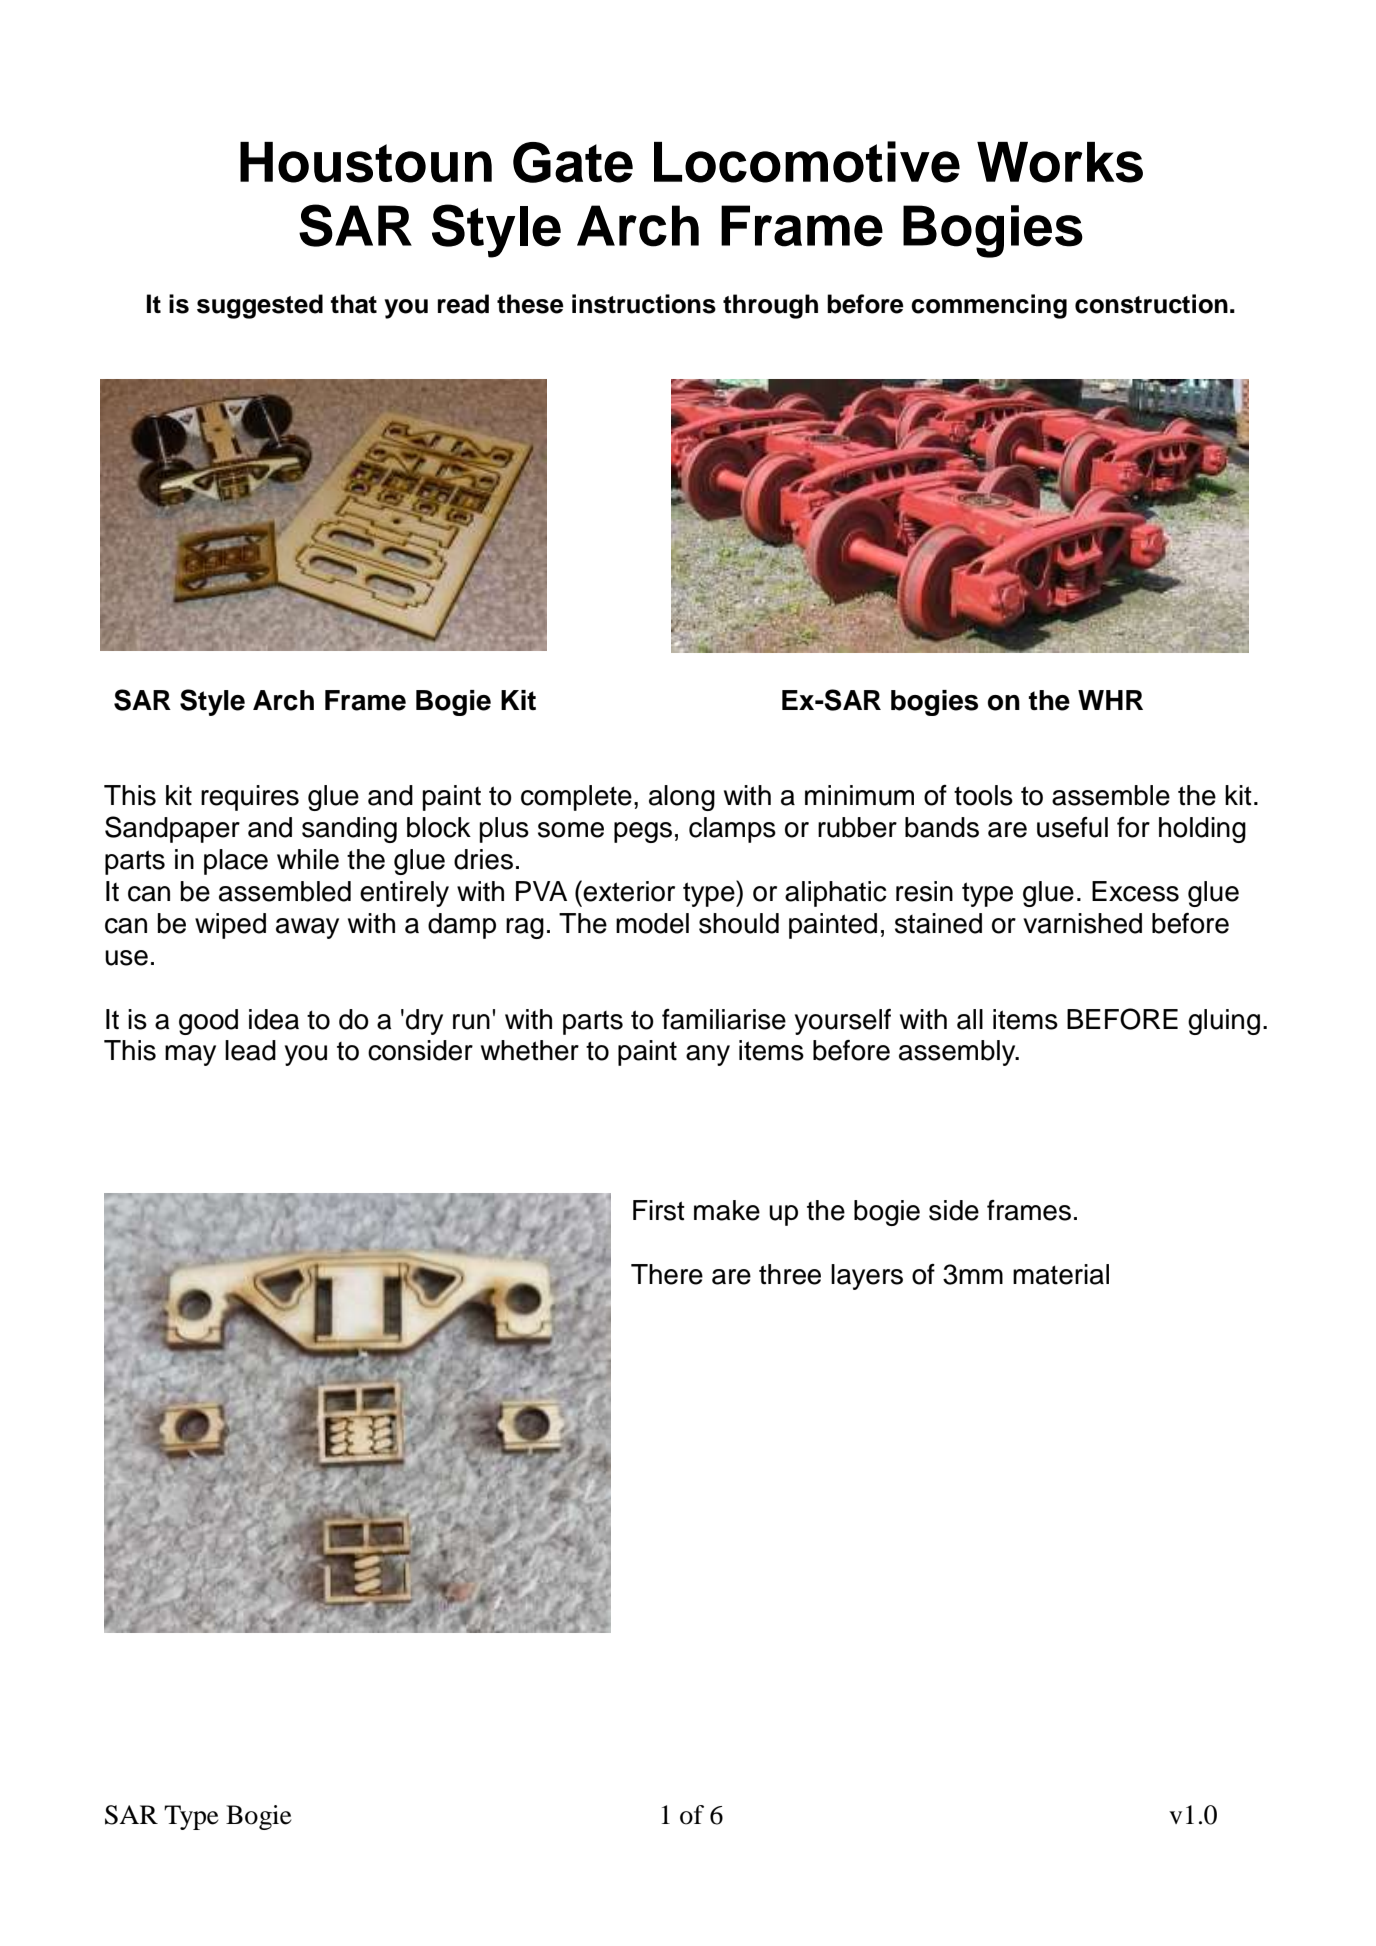 The height and width of the screenshot is (1946, 1376). Describe the element at coordinates (807, 162) in the screenshot. I see `Locomotive` at that location.
